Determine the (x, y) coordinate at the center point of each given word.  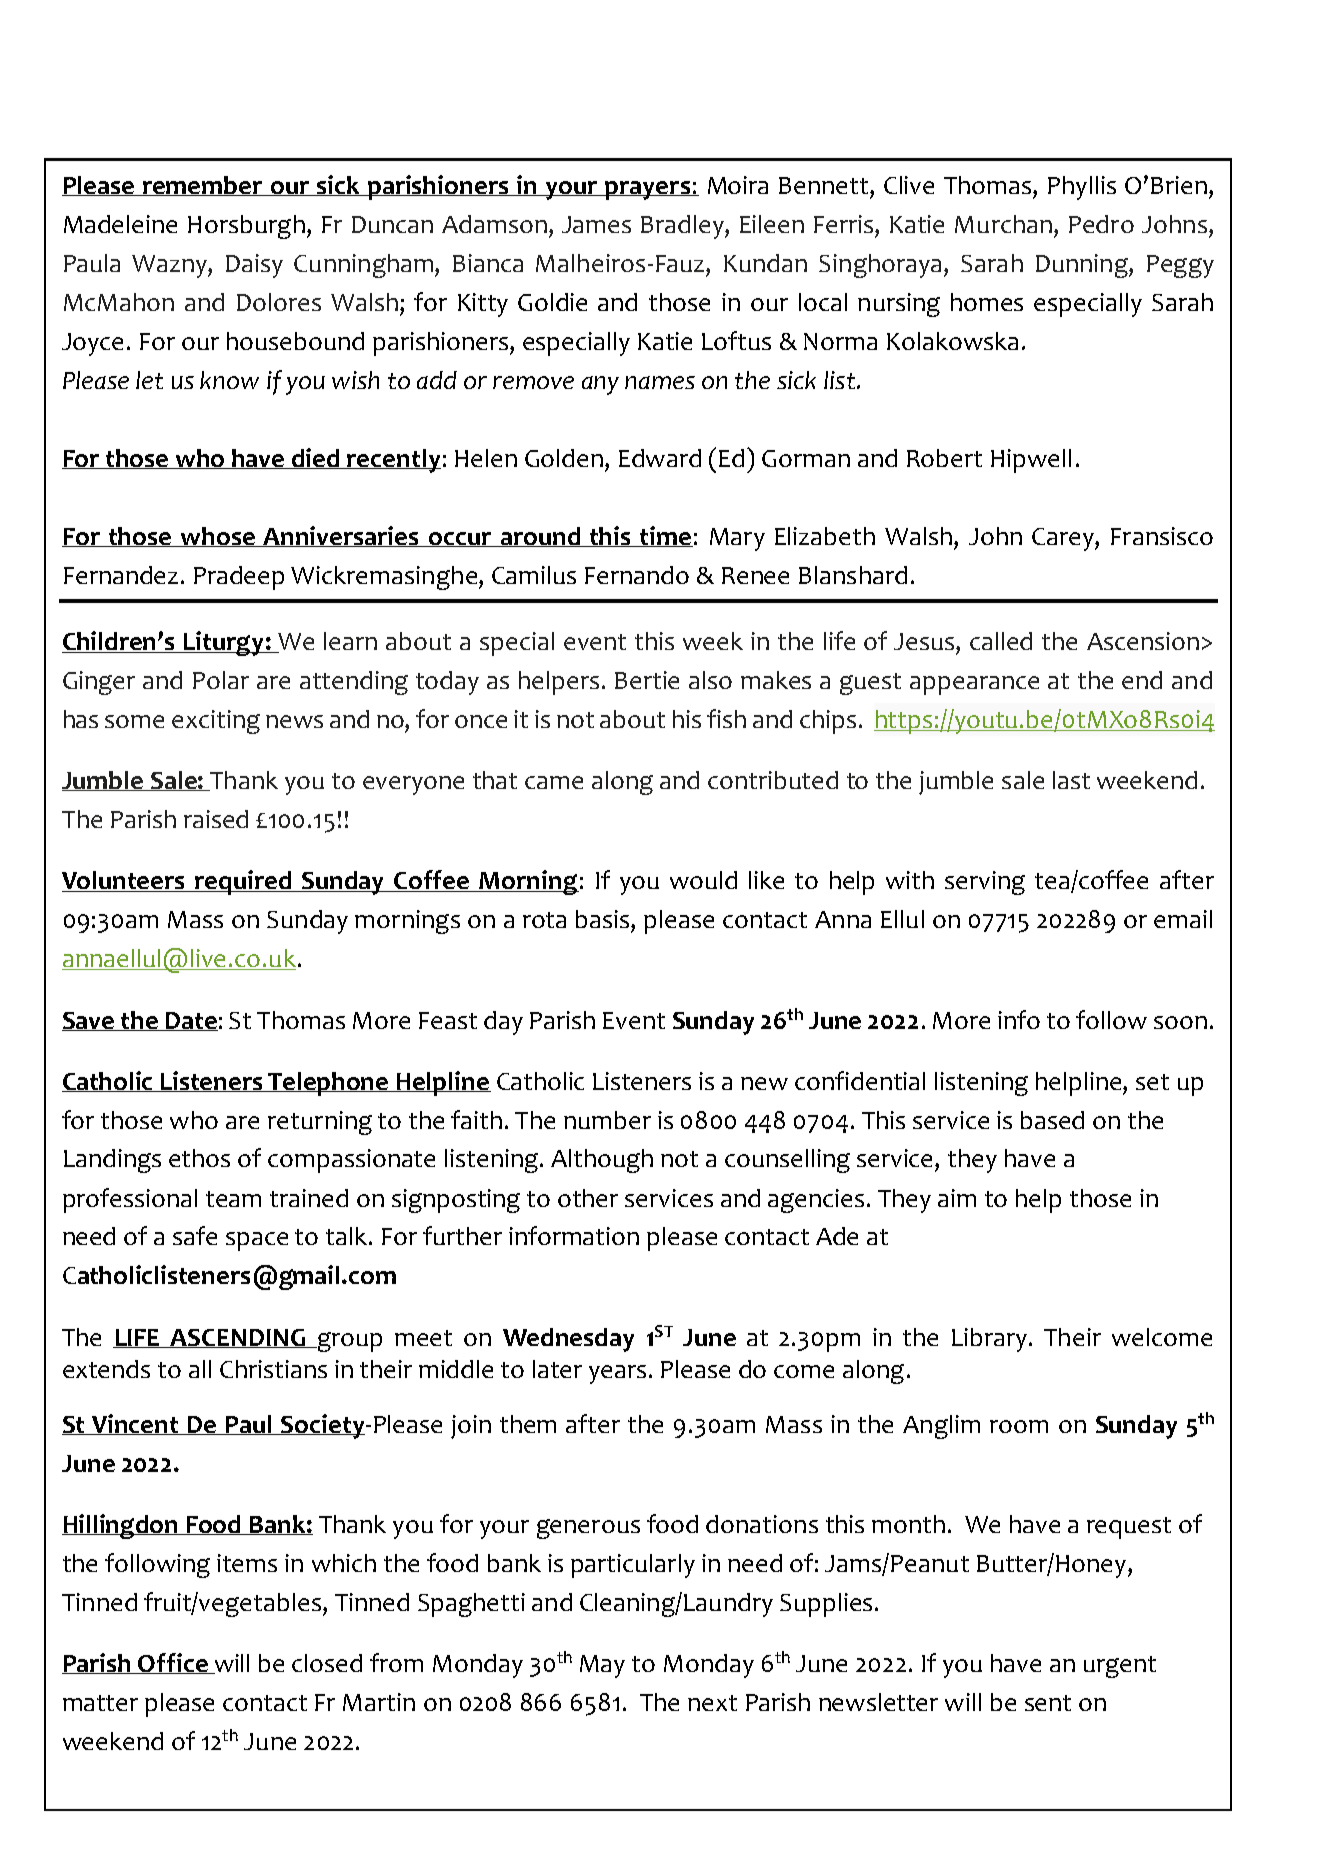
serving (985, 883)
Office (173, 1663)
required (244, 882)
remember (203, 186)
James (596, 224)
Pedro (1101, 224)
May (602, 1666)
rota (544, 920)
